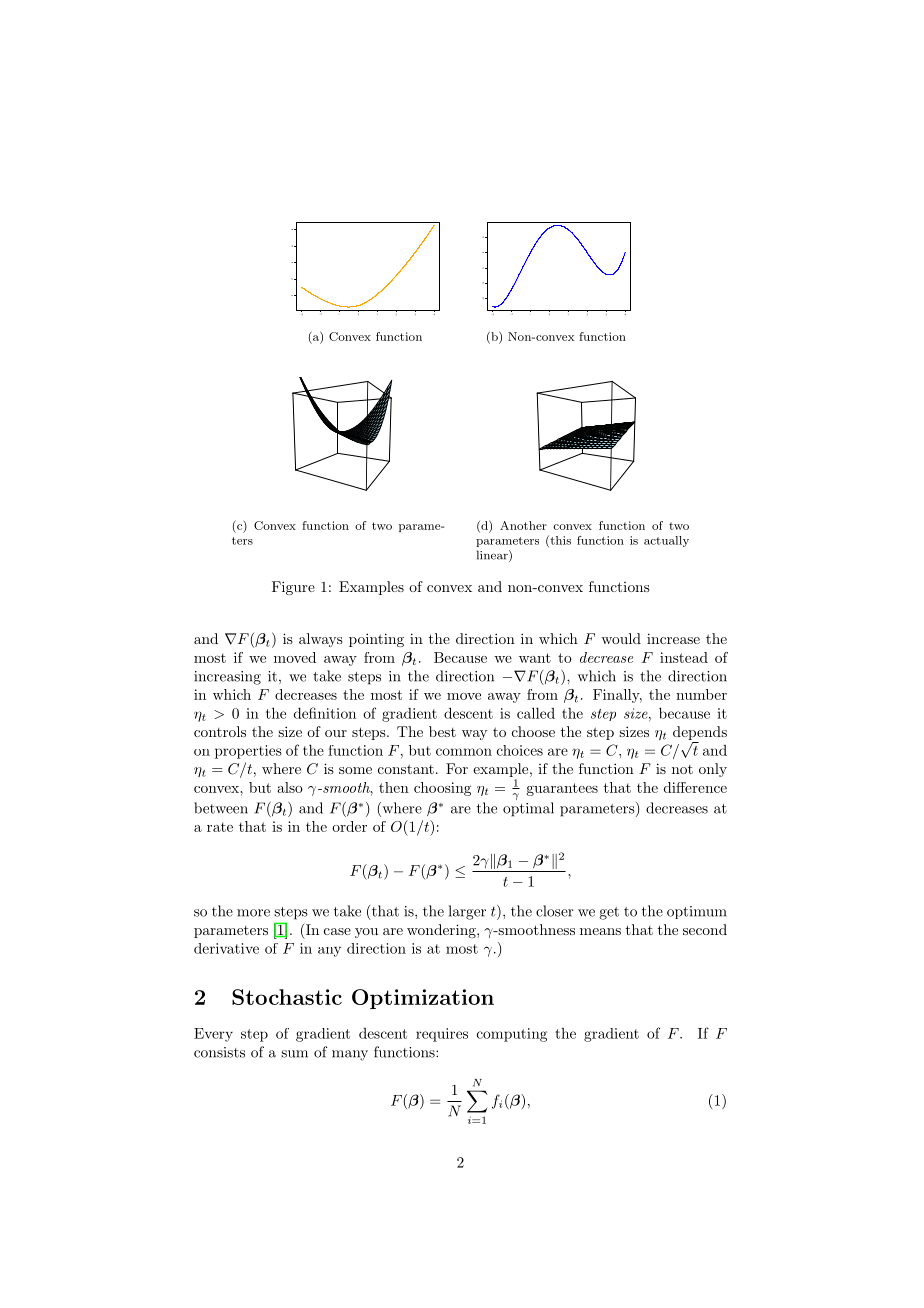 The width and height of the image is (924, 1308). Describe the element at coordinates (293, 588) in the image. I see `Figure` at that location.
